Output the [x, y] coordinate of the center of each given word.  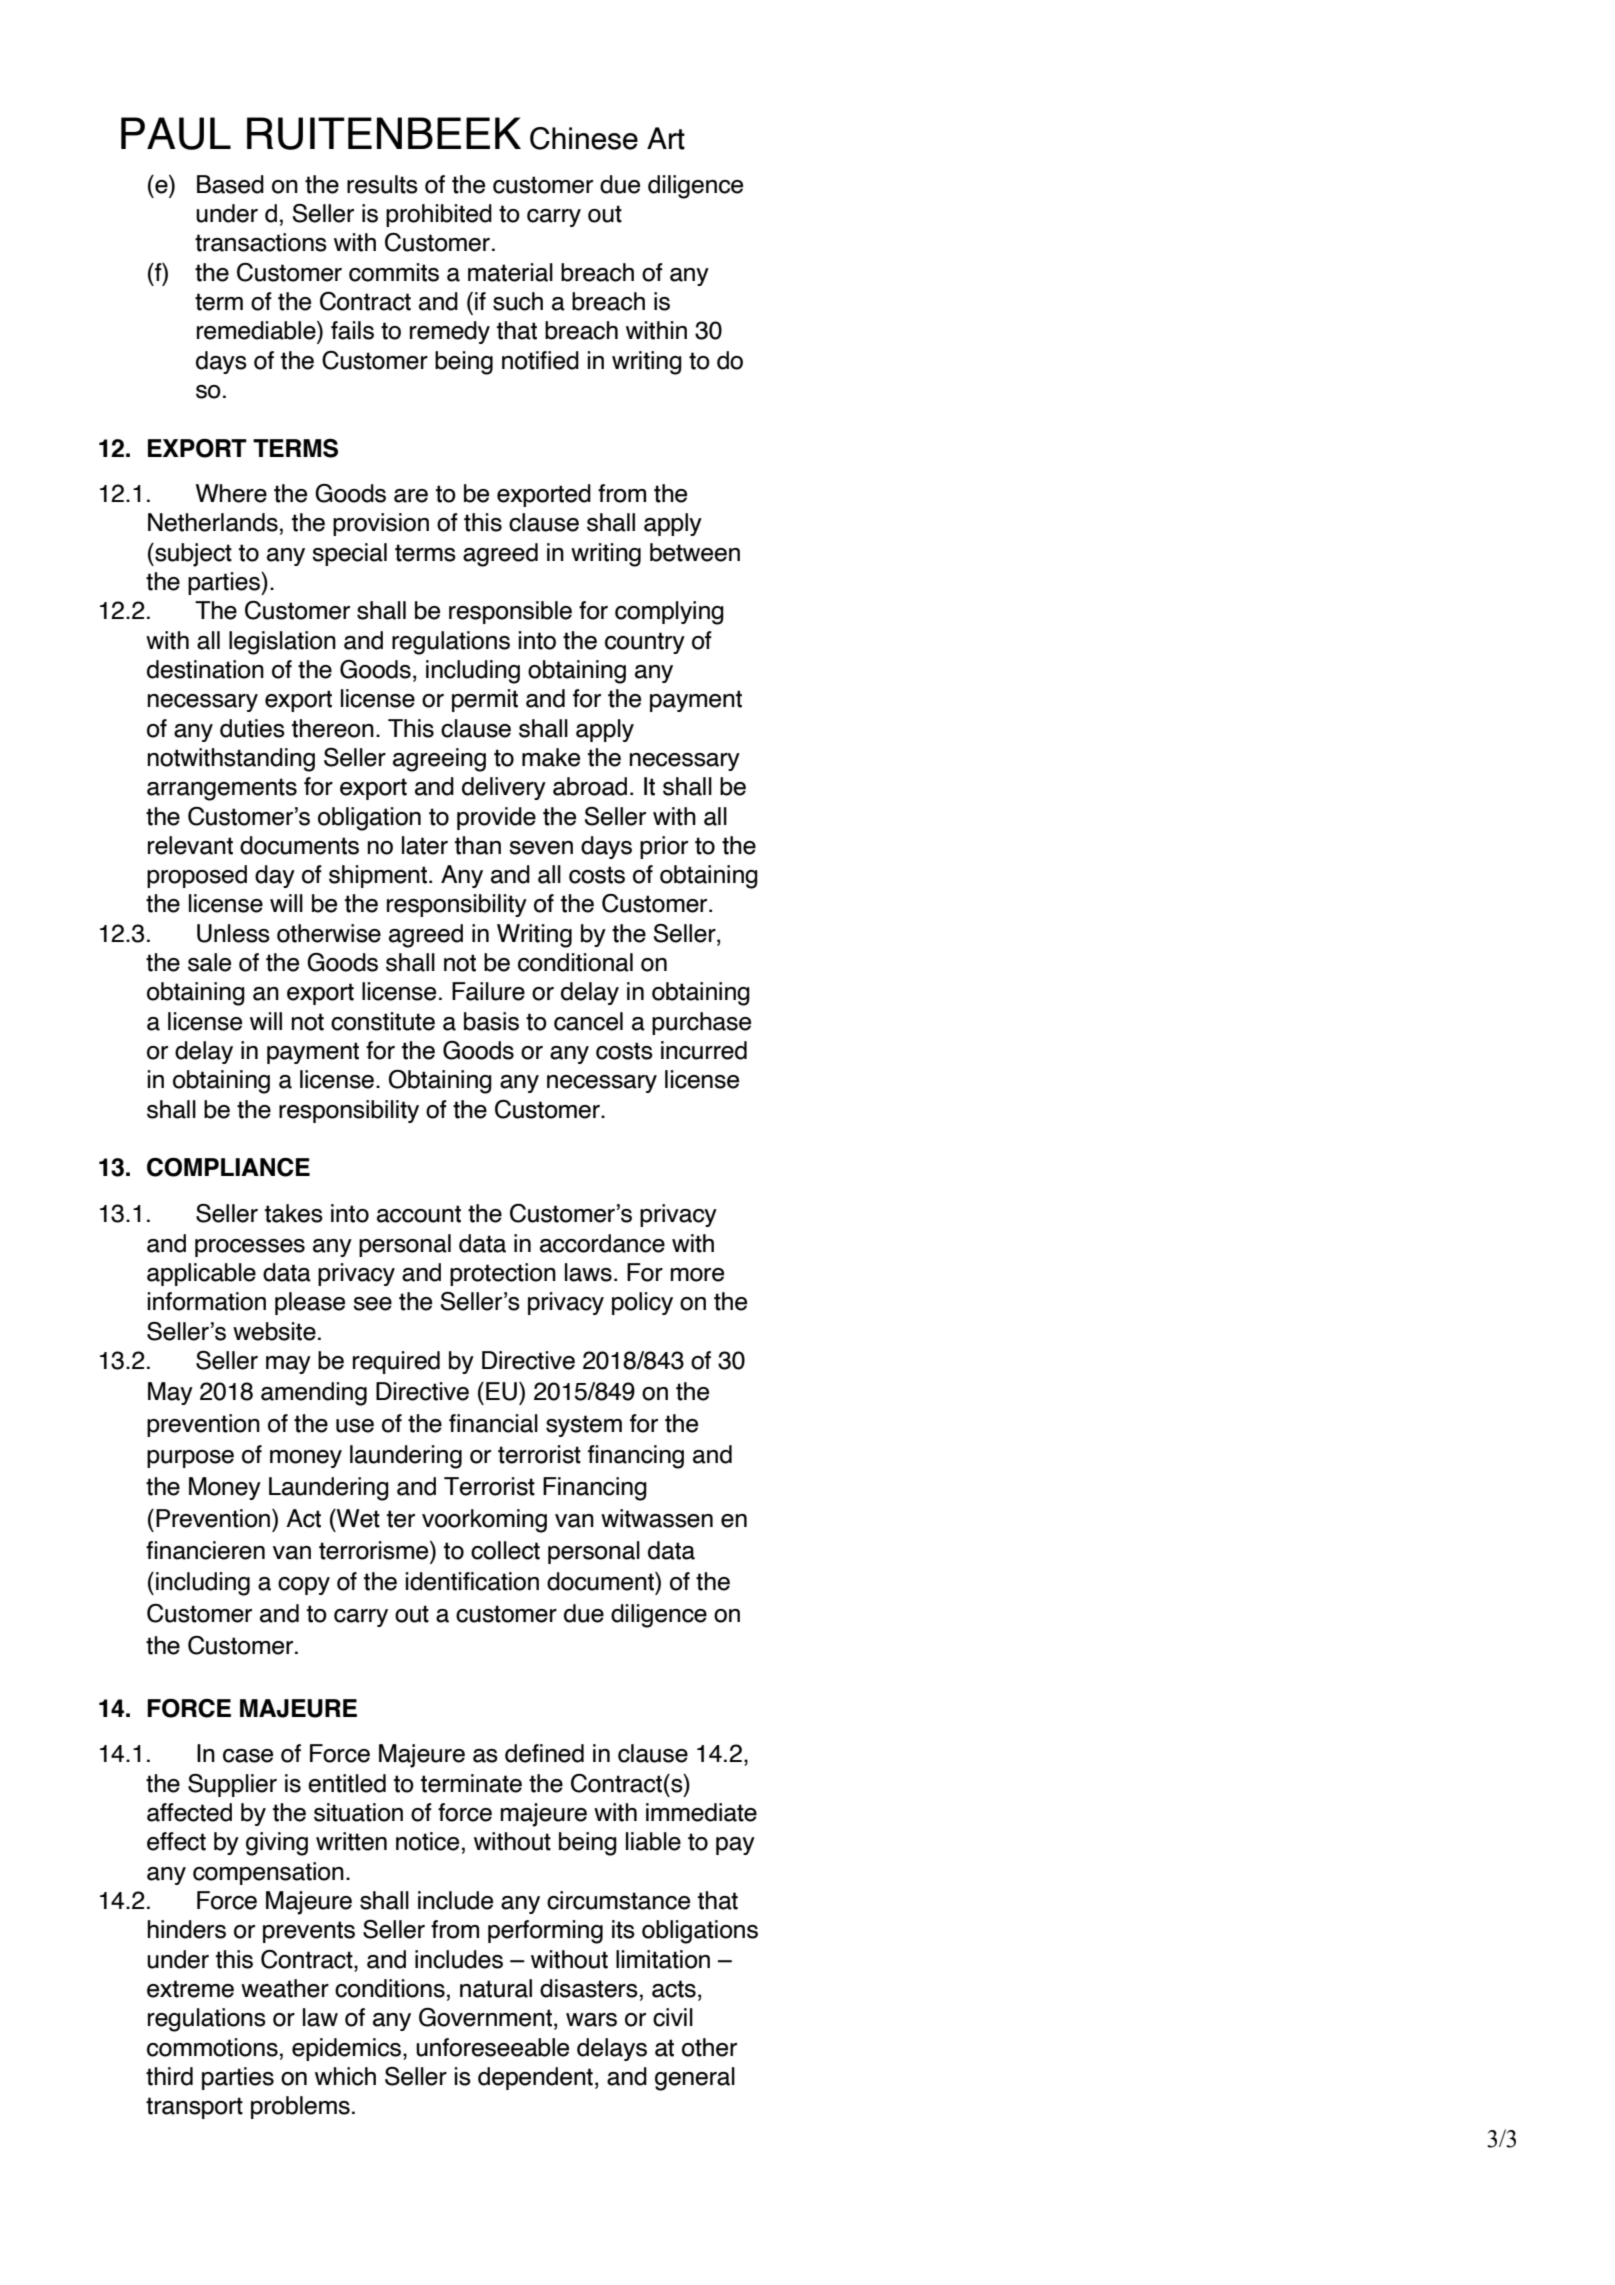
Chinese [584, 138]
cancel [588, 1021]
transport [194, 2108]
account [419, 1214]
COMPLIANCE [228, 1167]
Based [230, 184]
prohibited [439, 215]
